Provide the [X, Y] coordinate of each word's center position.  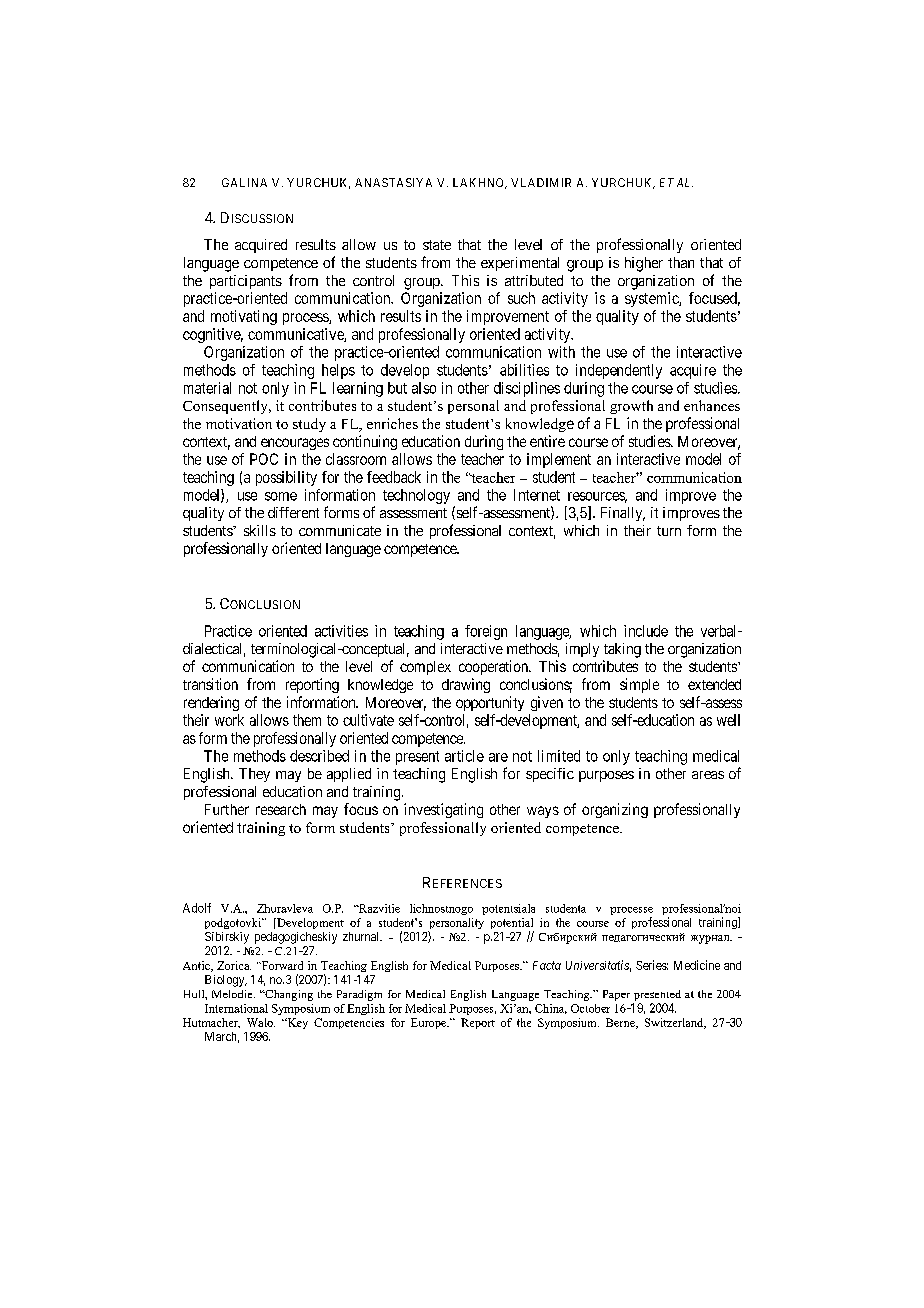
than [681, 262]
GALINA [244, 182]
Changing [288, 995]
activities [341, 631]
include [646, 631]
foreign [486, 632]
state [437, 245]
